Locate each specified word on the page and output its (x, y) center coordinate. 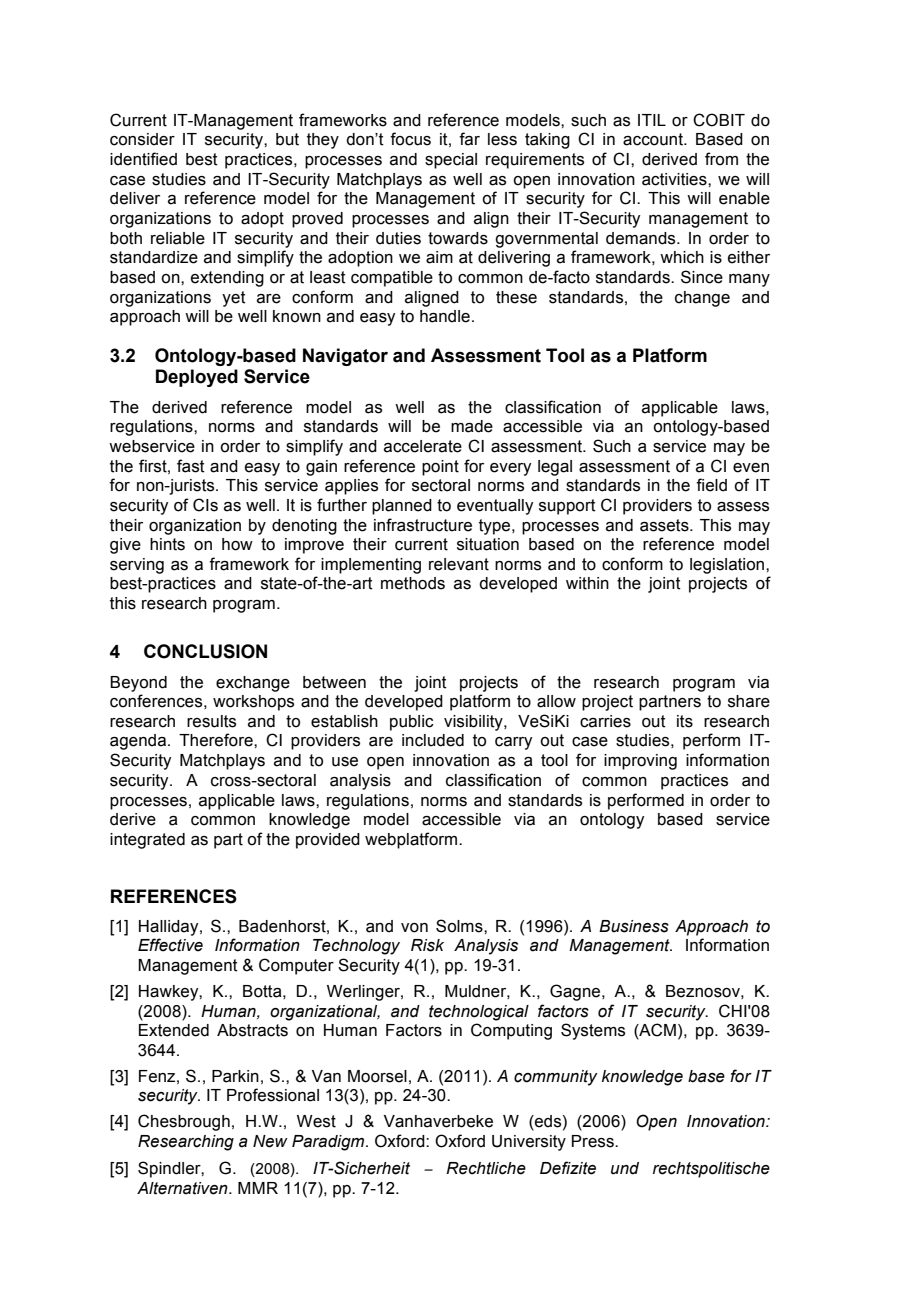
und (625, 1168)
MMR (258, 1188)
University (529, 1143)
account (654, 139)
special (451, 161)
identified (143, 159)
